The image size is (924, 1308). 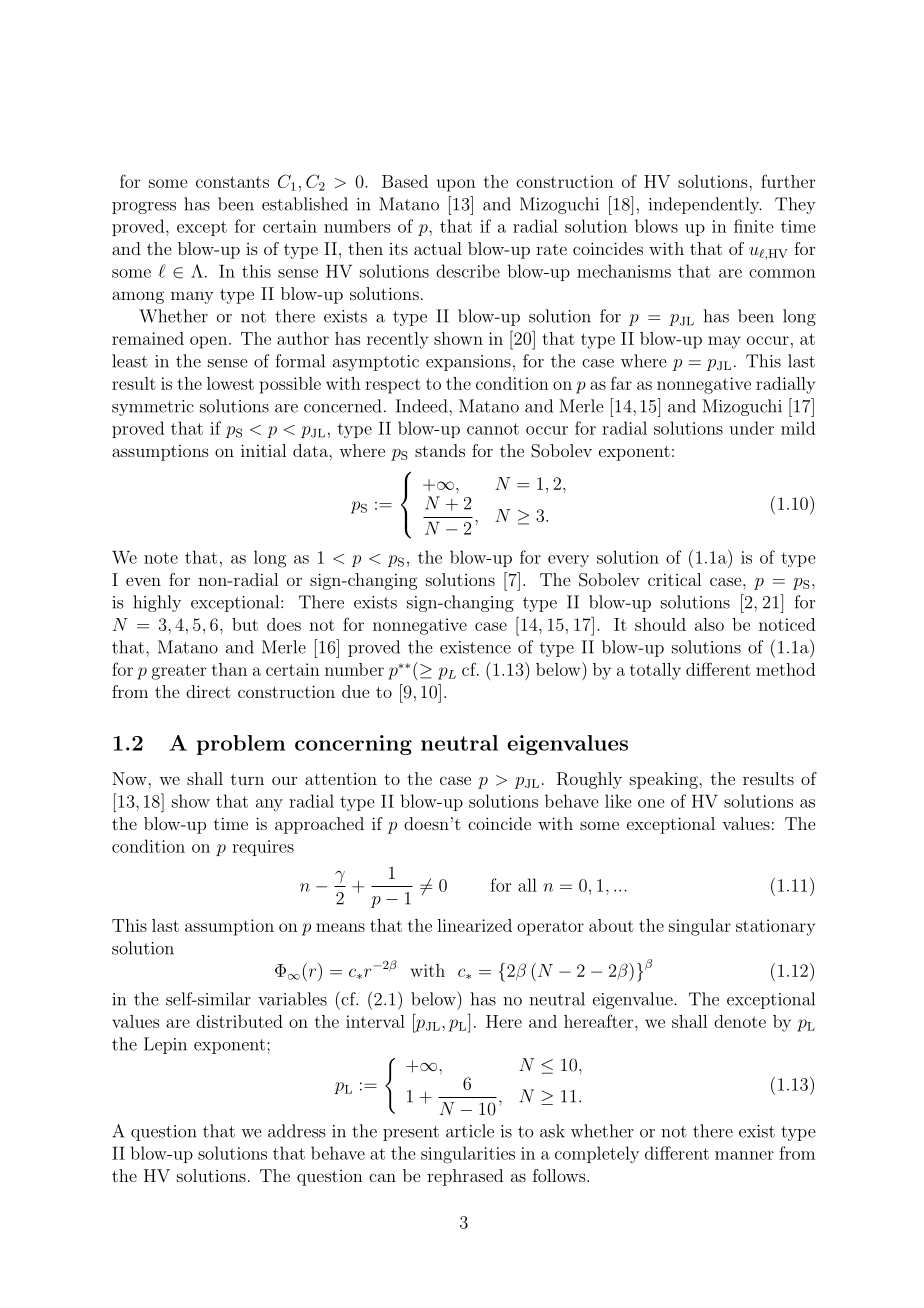 I want to click on even, so click(x=143, y=581).
